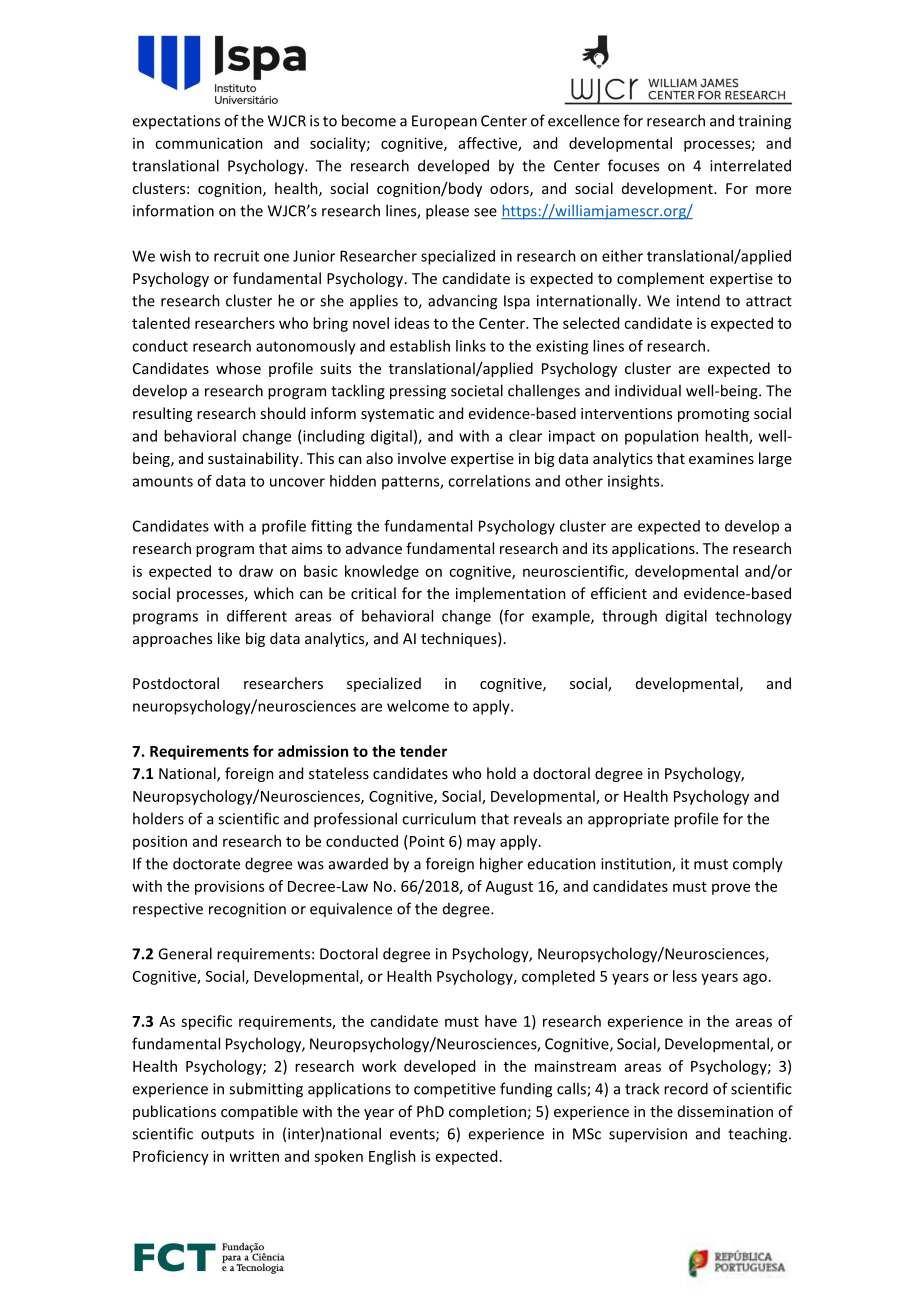 This document has width=924, height=1308. What do you see at coordinates (227, 1136) in the document?
I see `outputs` at bounding box center [227, 1136].
